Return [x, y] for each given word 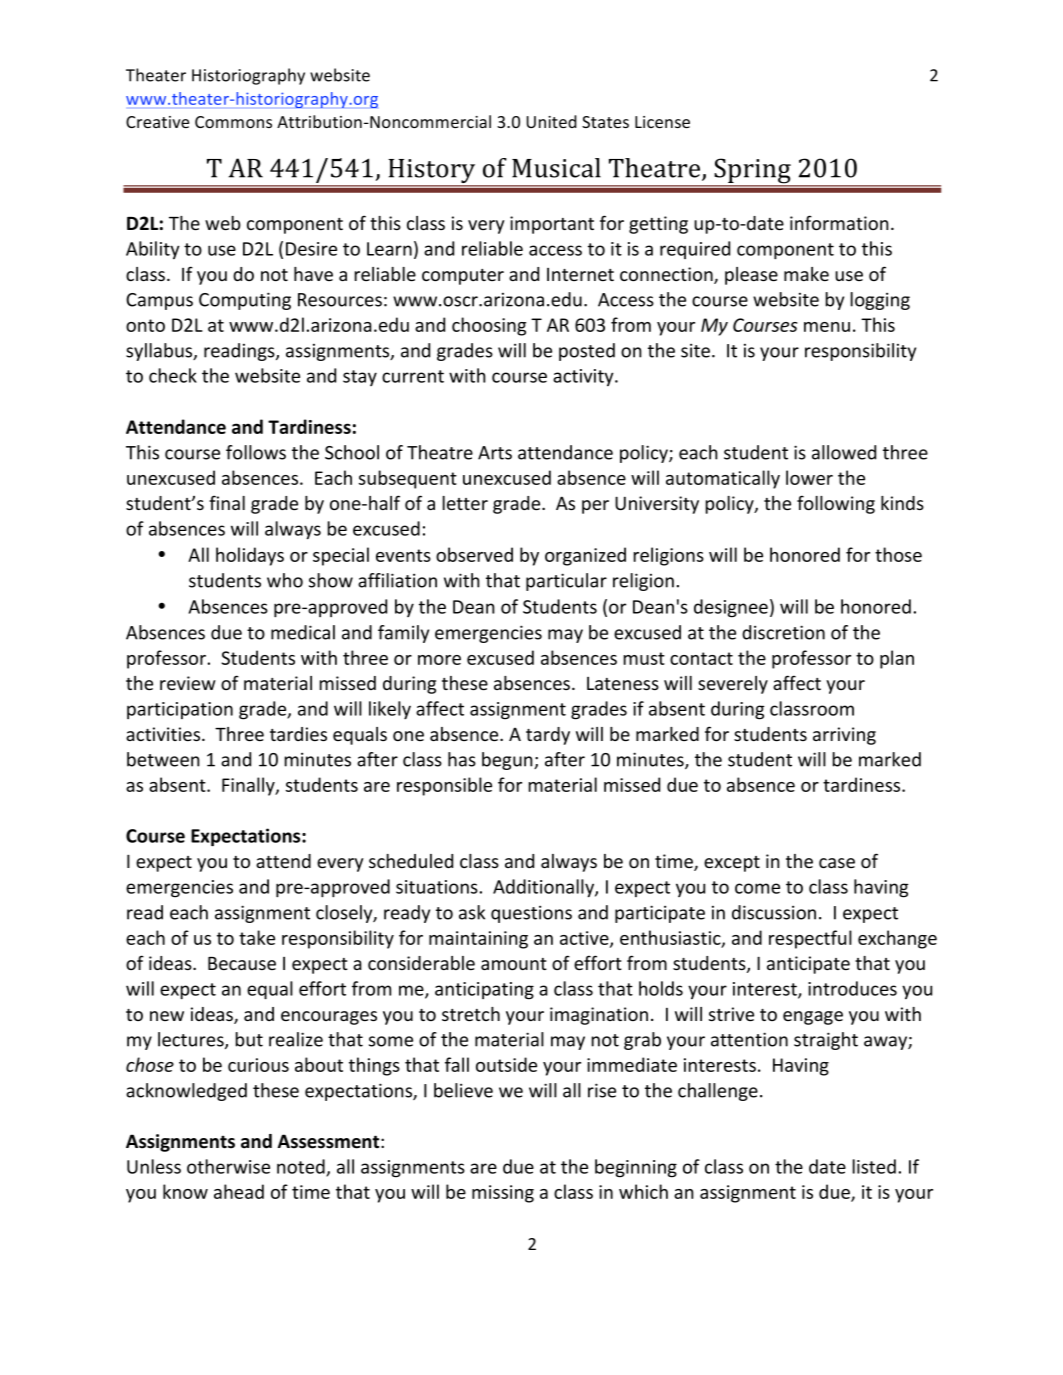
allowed [844, 452]
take [257, 937]
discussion [774, 912]
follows [256, 452]
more [439, 660]
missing [503, 1194]
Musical [556, 168]
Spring [752, 172]
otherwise [228, 1166]
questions [531, 914]
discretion [783, 632]
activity [584, 377]
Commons [233, 122]
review [188, 683]
